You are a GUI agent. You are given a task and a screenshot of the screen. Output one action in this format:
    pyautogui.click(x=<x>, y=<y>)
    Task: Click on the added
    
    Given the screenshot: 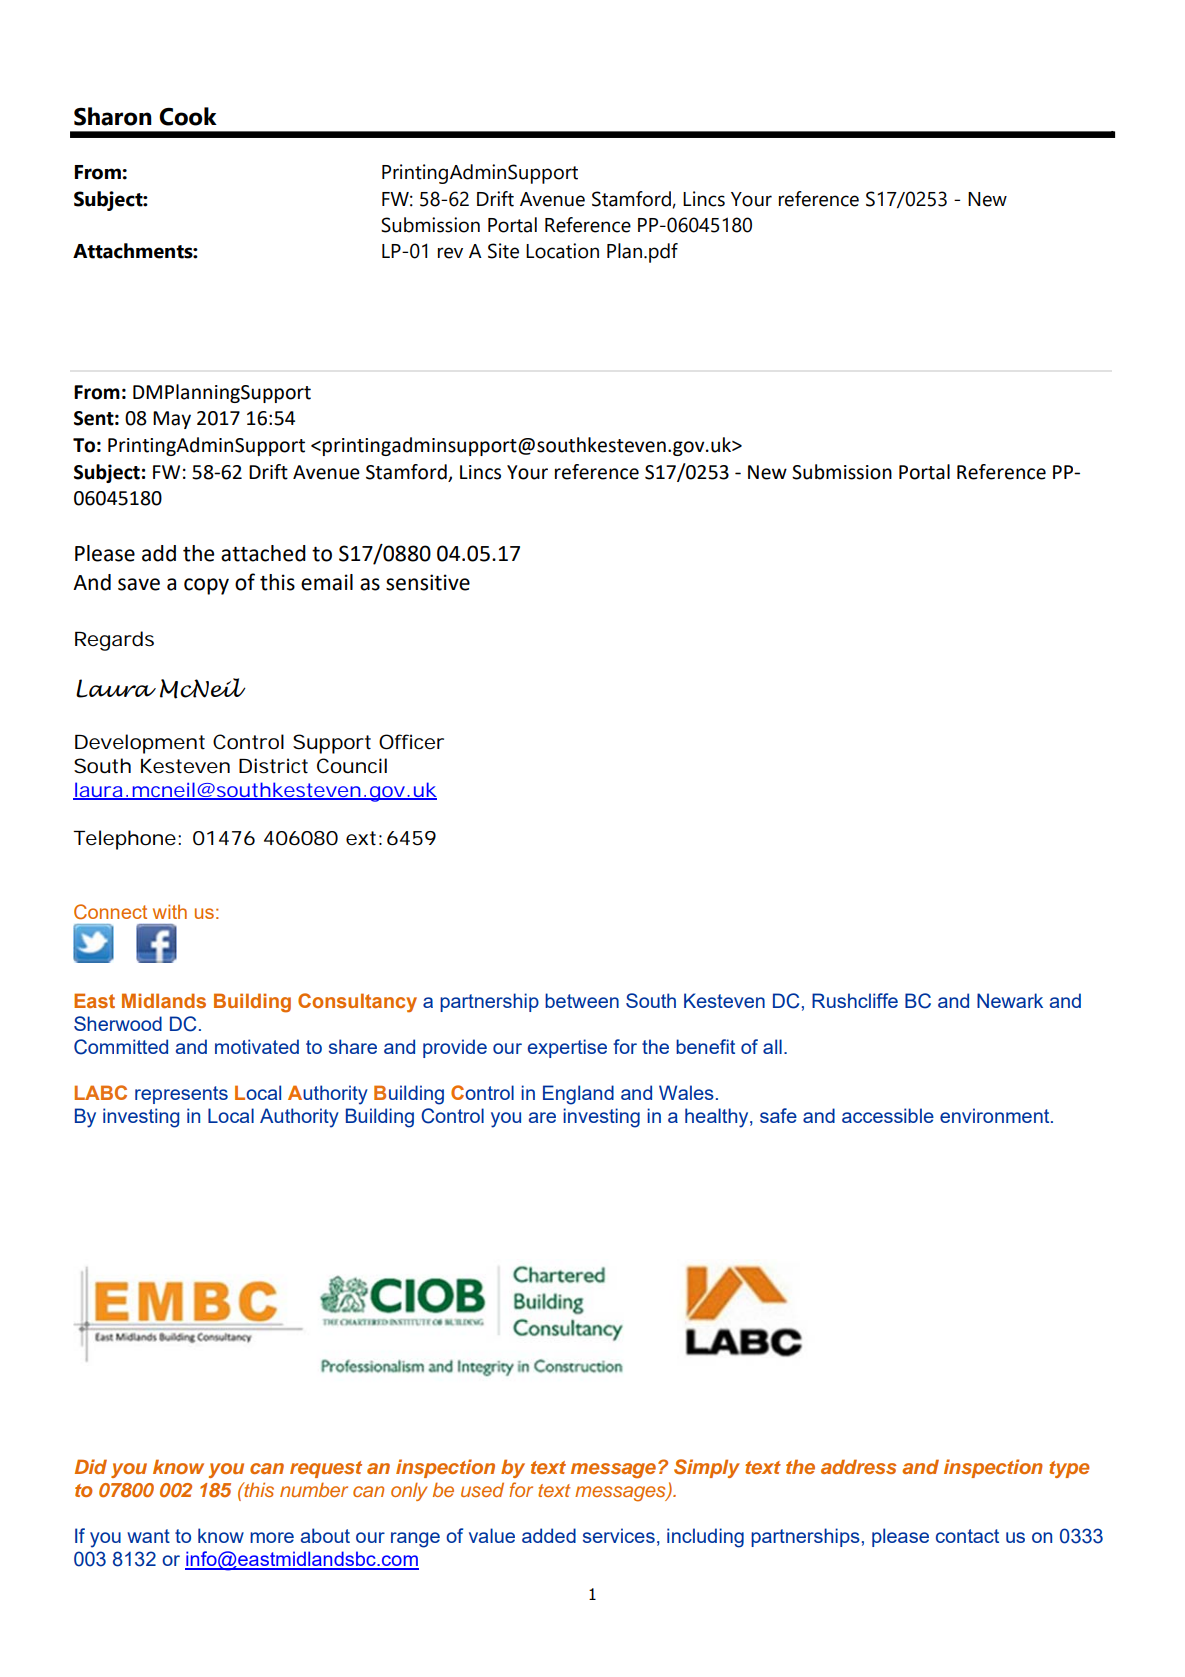 What is the action you would take?
    pyautogui.click(x=549, y=1535)
